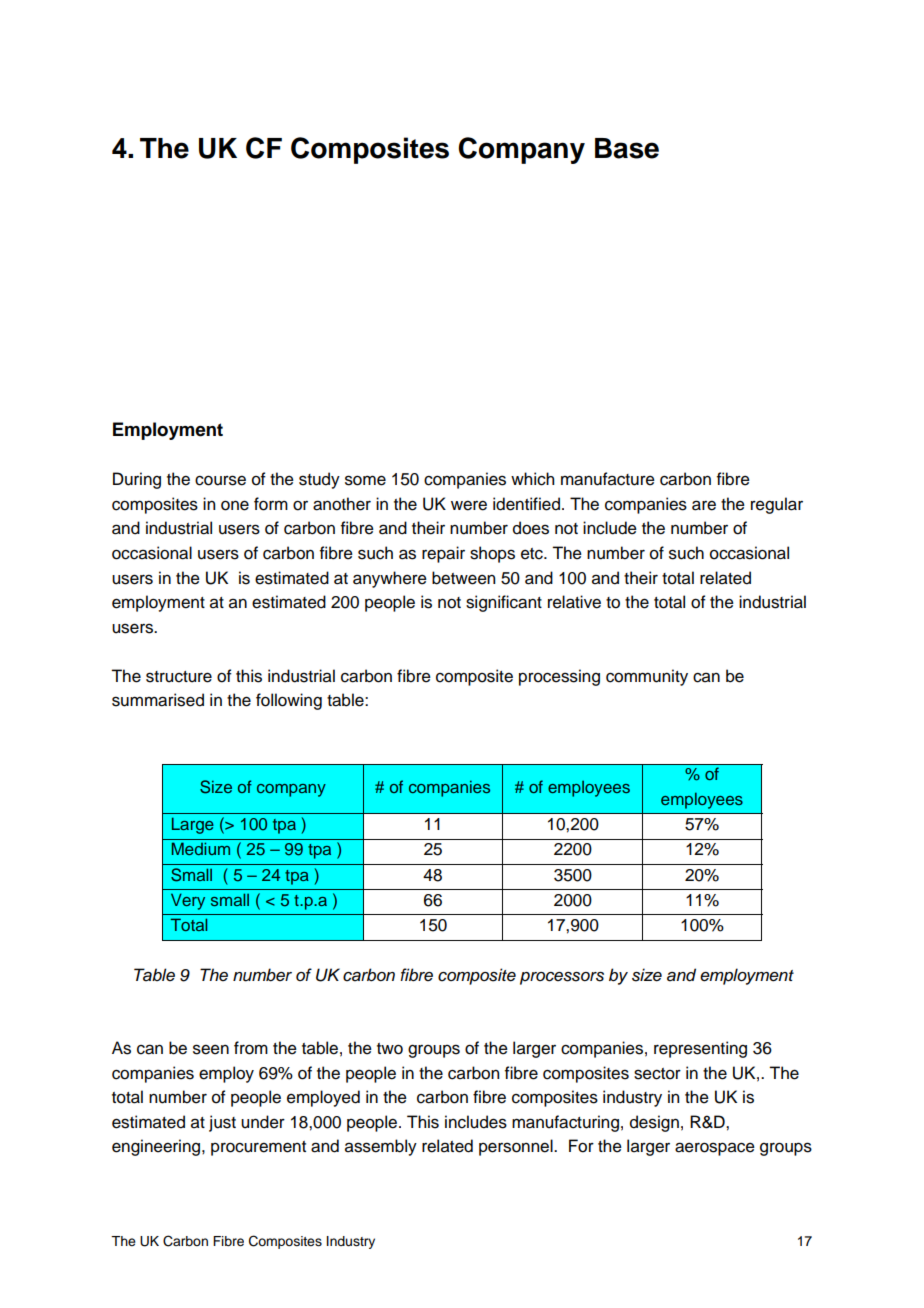 The width and height of the document is (924, 1308). I want to click on manufacture, so click(608, 479).
